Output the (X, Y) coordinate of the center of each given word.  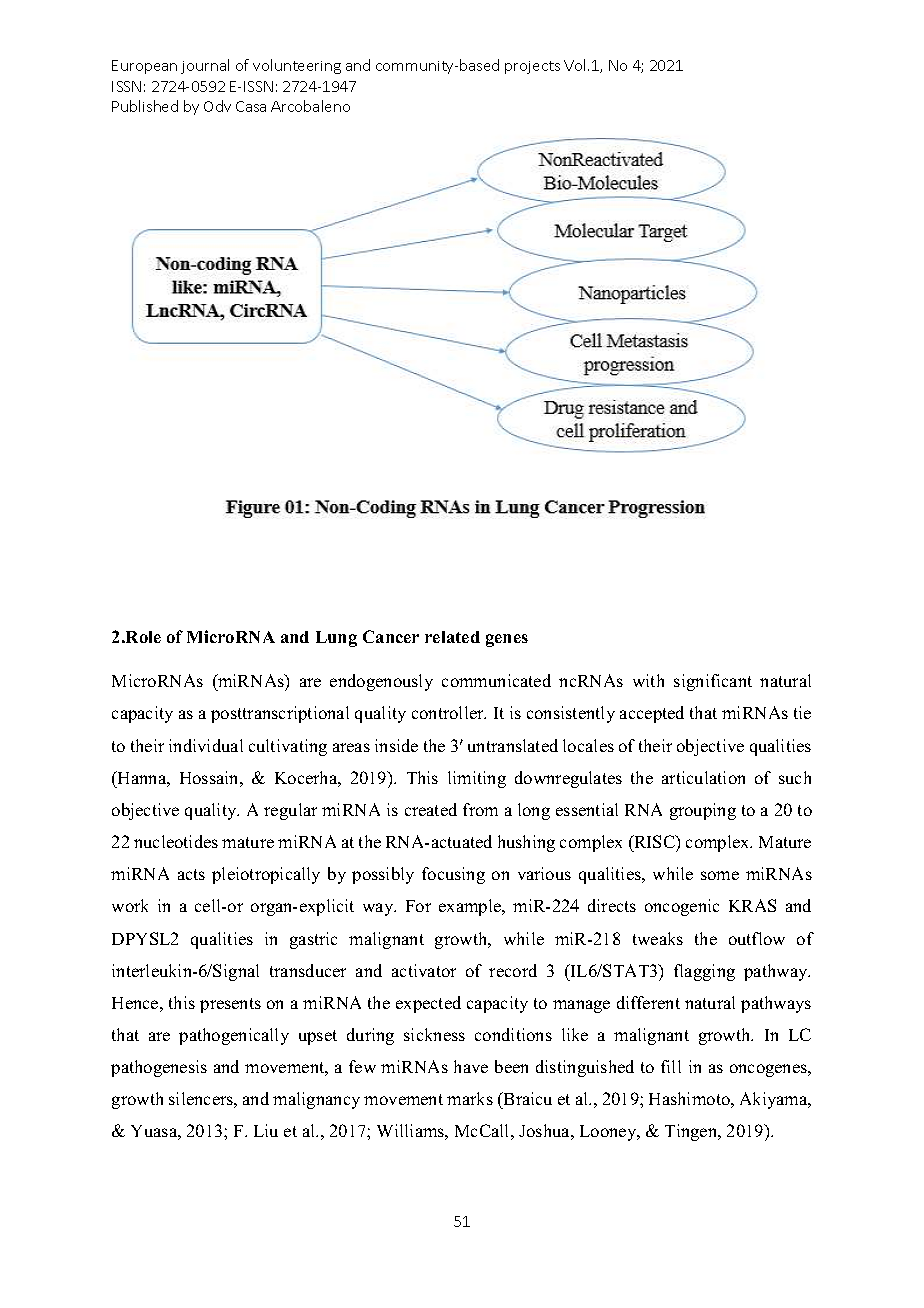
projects (532, 67)
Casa (251, 106)
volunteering (297, 66)
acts (191, 874)
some (720, 875)
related (452, 637)
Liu (266, 1130)
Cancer (391, 636)
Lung (336, 639)
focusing (453, 875)
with (648, 680)
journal (205, 66)
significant (713, 682)
